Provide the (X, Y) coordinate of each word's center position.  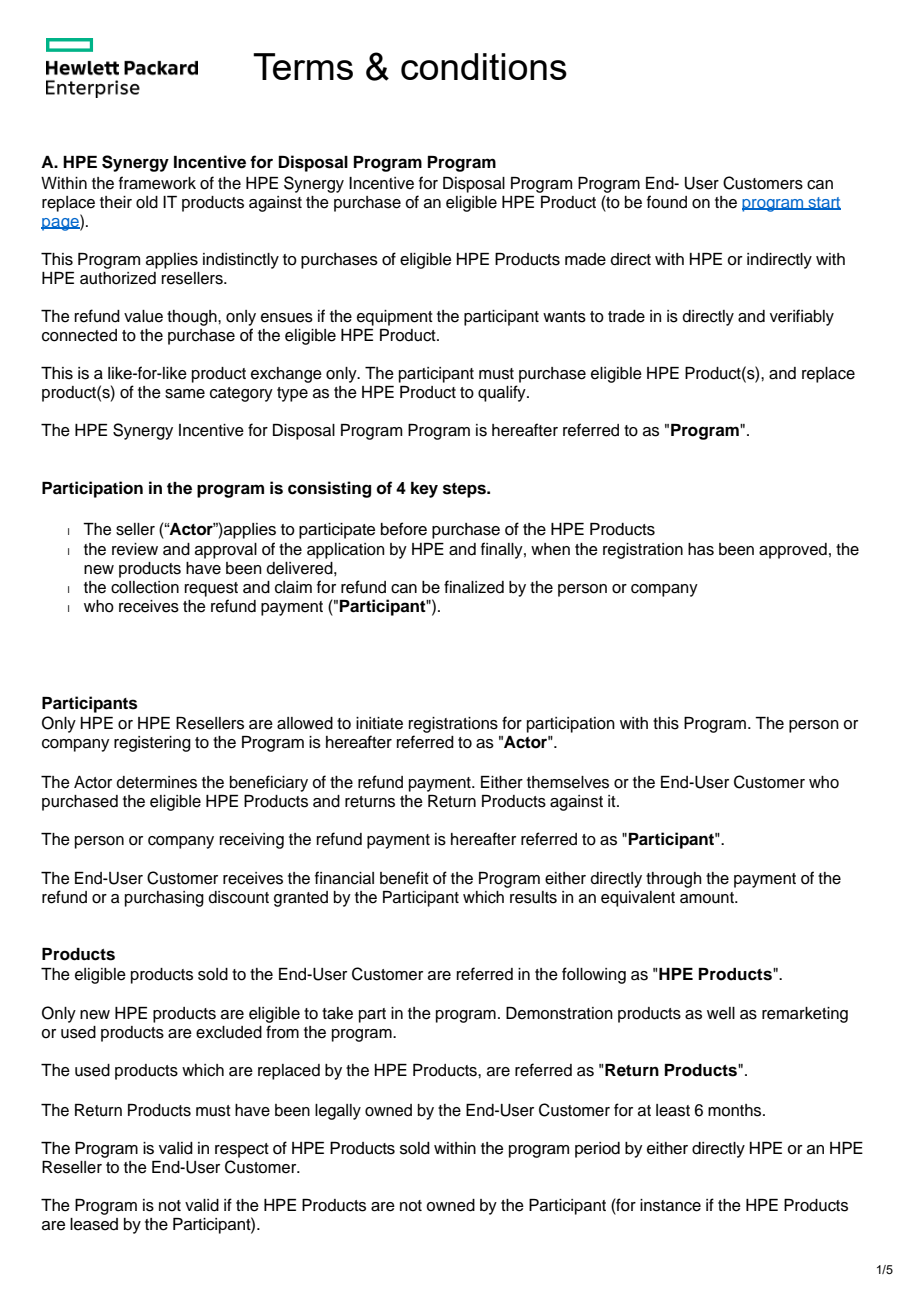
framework (157, 183)
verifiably (802, 317)
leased (94, 1224)
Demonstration (559, 1013)
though (193, 318)
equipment (395, 318)
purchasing (164, 899)
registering (152, 744)
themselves (568, 782)
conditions (484, 66)
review (135, 549)
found (667, 202)
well (721, 1013)
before (404, 529)
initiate (379, 723)
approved (793, 551)
